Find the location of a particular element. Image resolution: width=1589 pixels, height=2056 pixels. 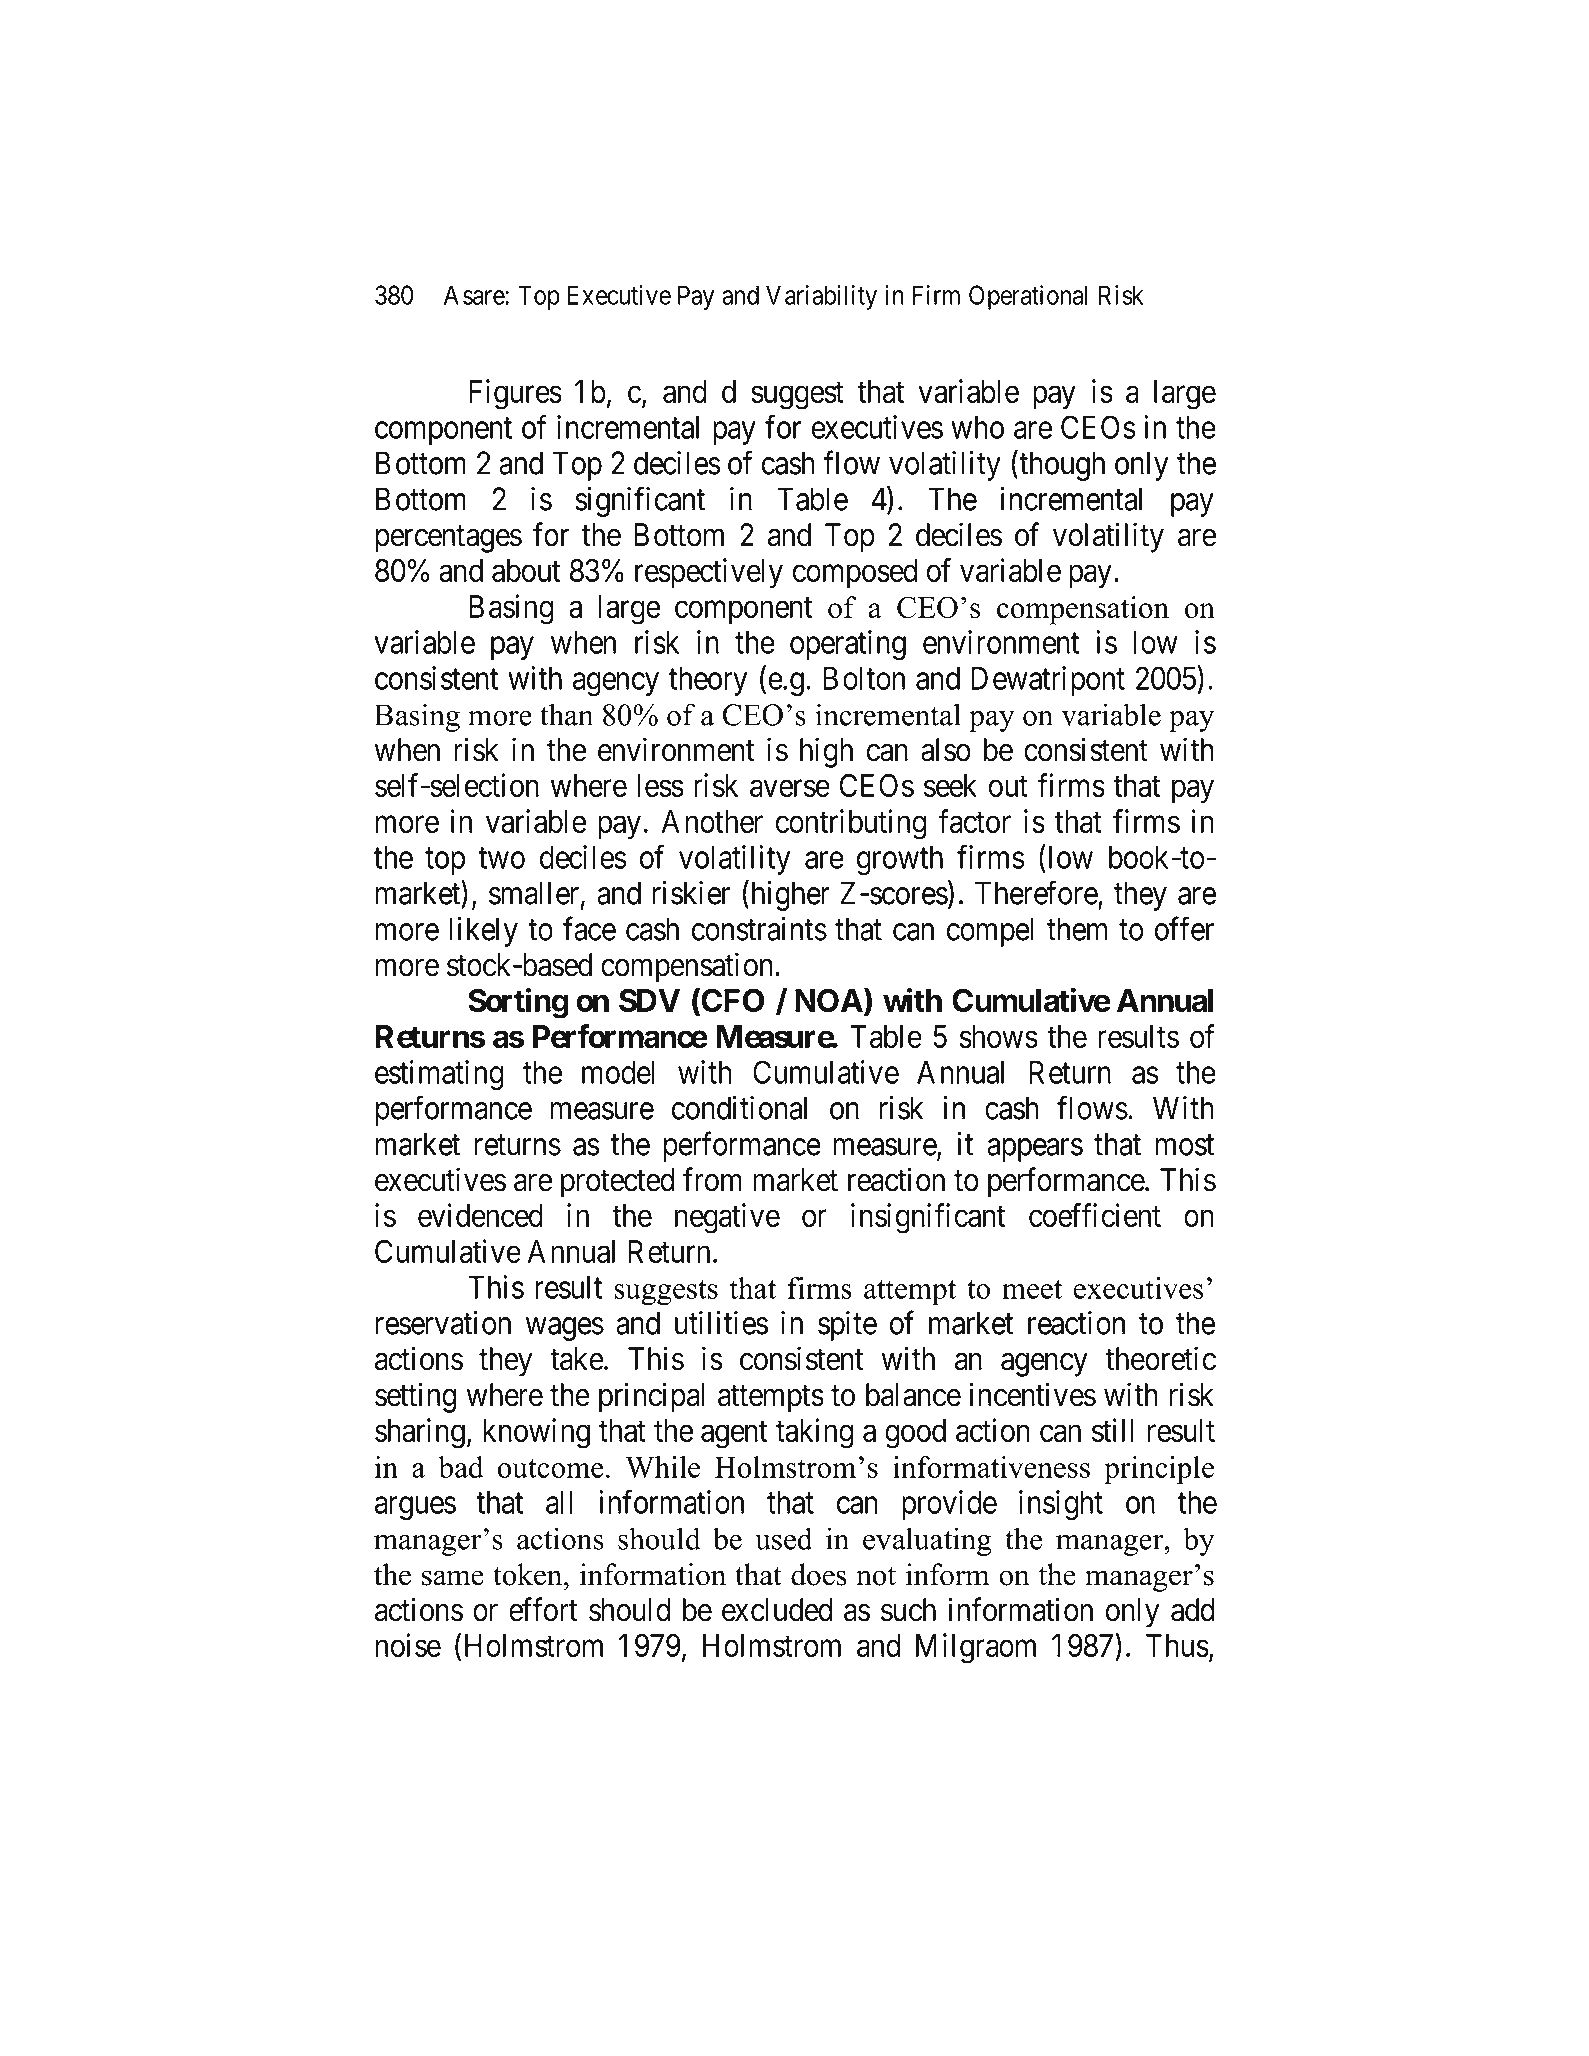

than is located at coordinates (566, 714).
